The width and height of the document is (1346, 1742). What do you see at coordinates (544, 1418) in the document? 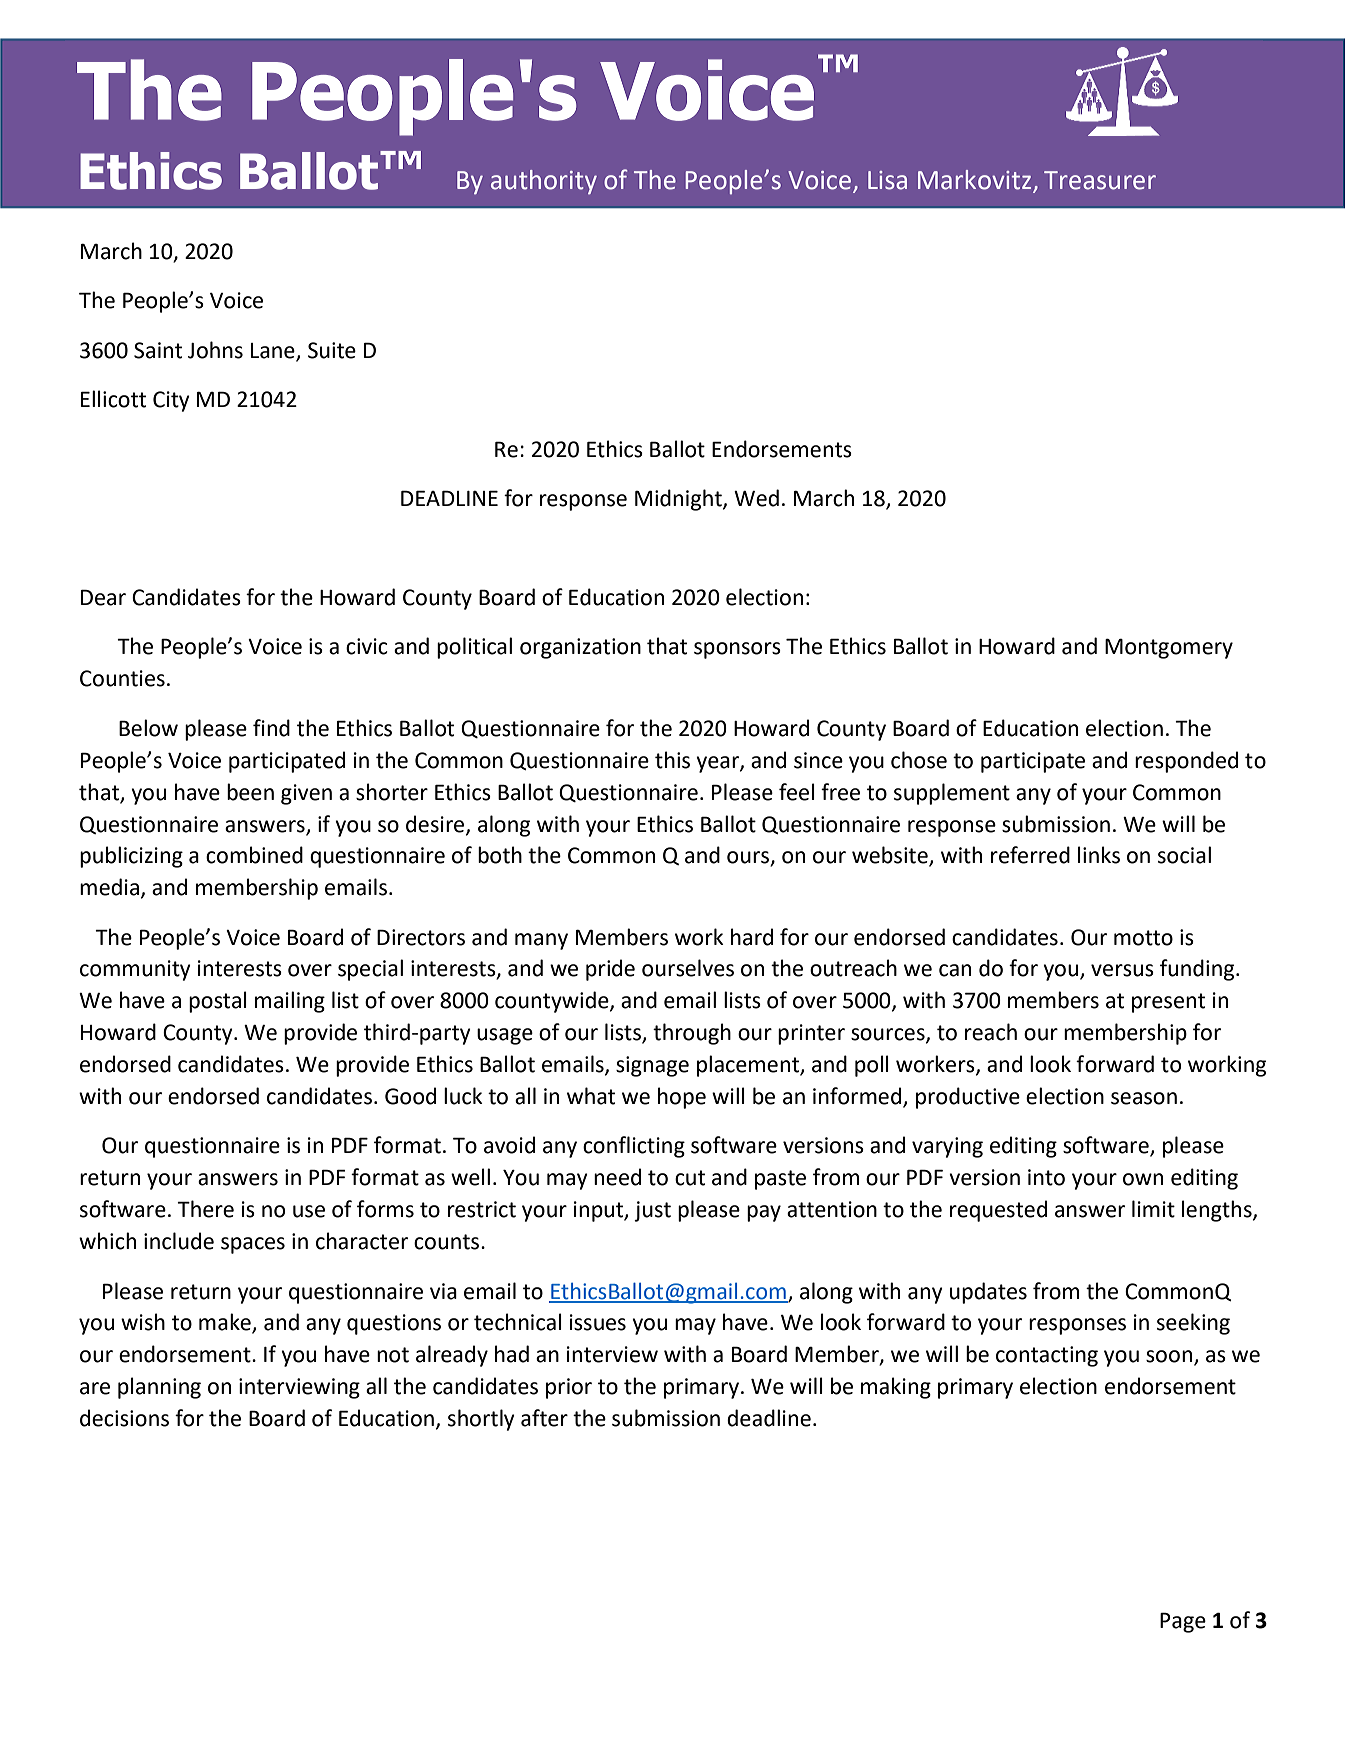
I see `after` at bounding box center [544, 1418].
